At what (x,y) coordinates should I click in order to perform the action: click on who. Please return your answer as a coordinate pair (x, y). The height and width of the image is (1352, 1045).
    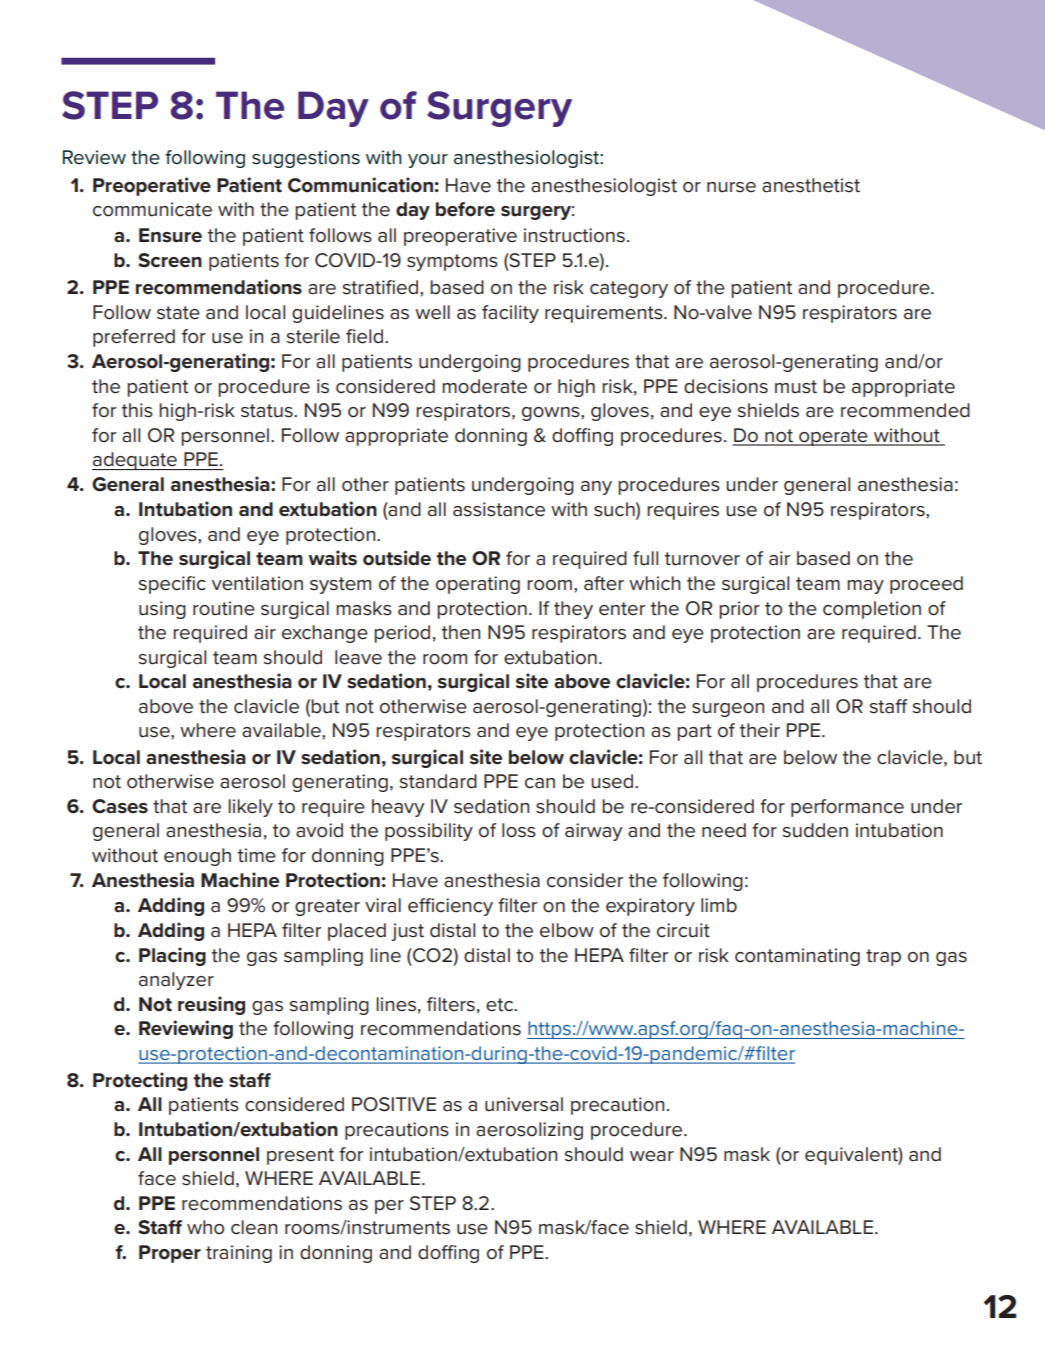
    Looking at the image, I should click on (205, 1227).
